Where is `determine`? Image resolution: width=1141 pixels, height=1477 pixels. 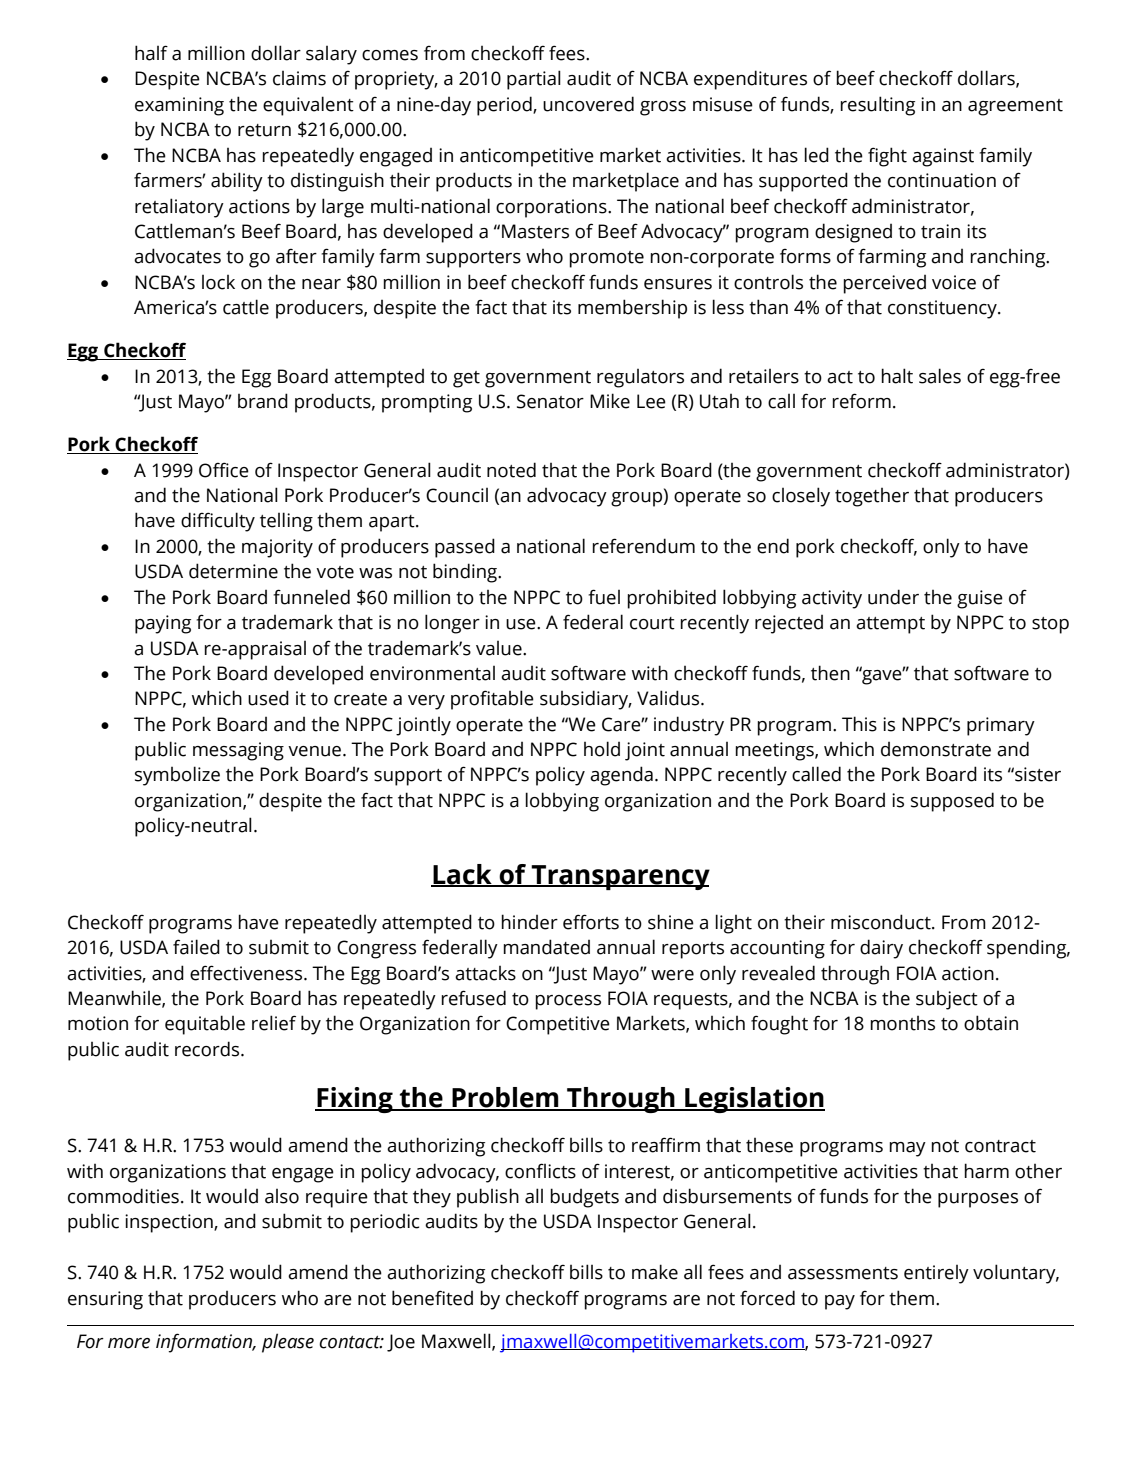 determine is located at coordinates (233, 571).
